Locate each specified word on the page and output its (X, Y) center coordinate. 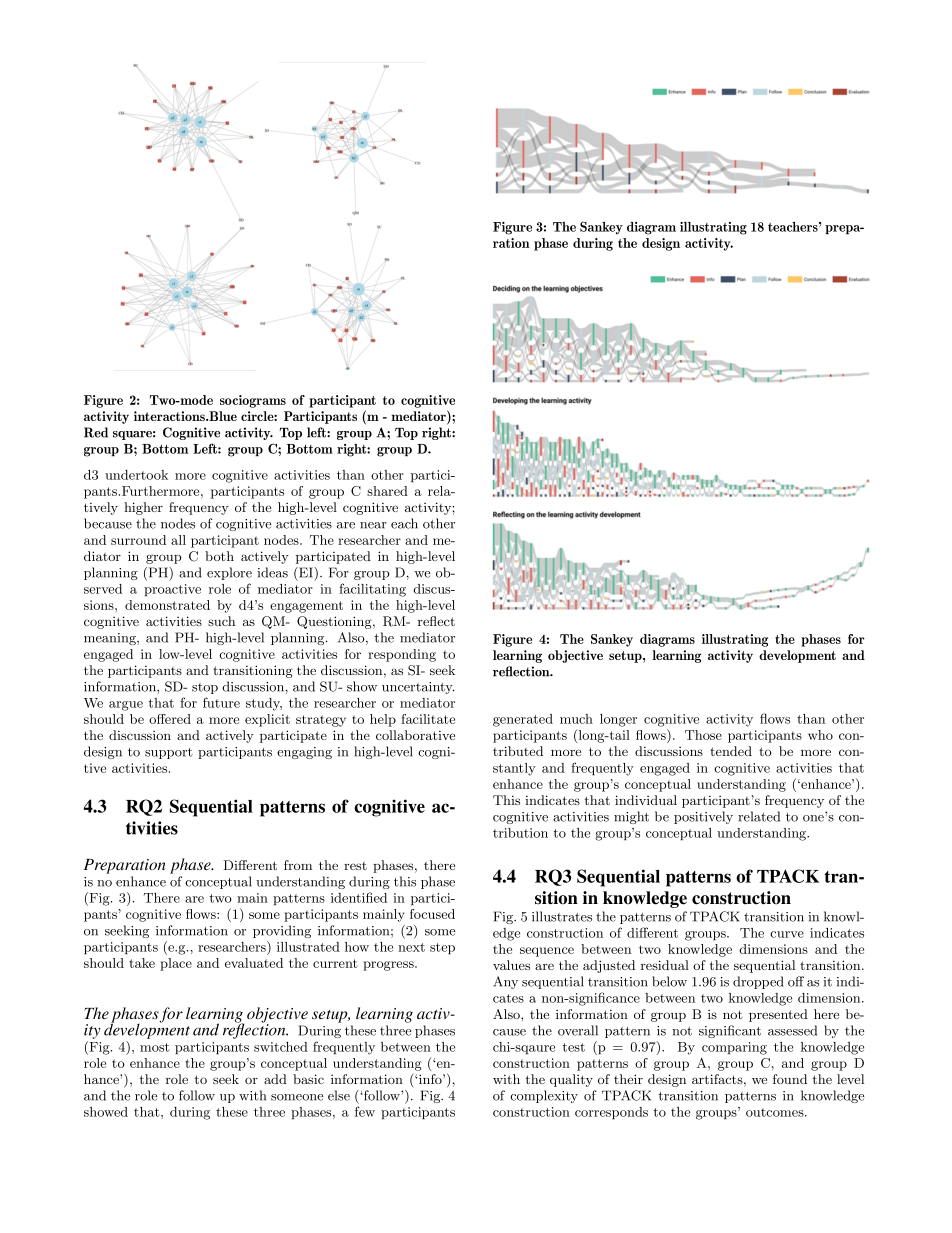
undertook (136, 475)
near (373, 525)
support (169, 753)
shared (387, 491)
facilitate (428, 719)
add (275, 1079)
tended (731, 751)
